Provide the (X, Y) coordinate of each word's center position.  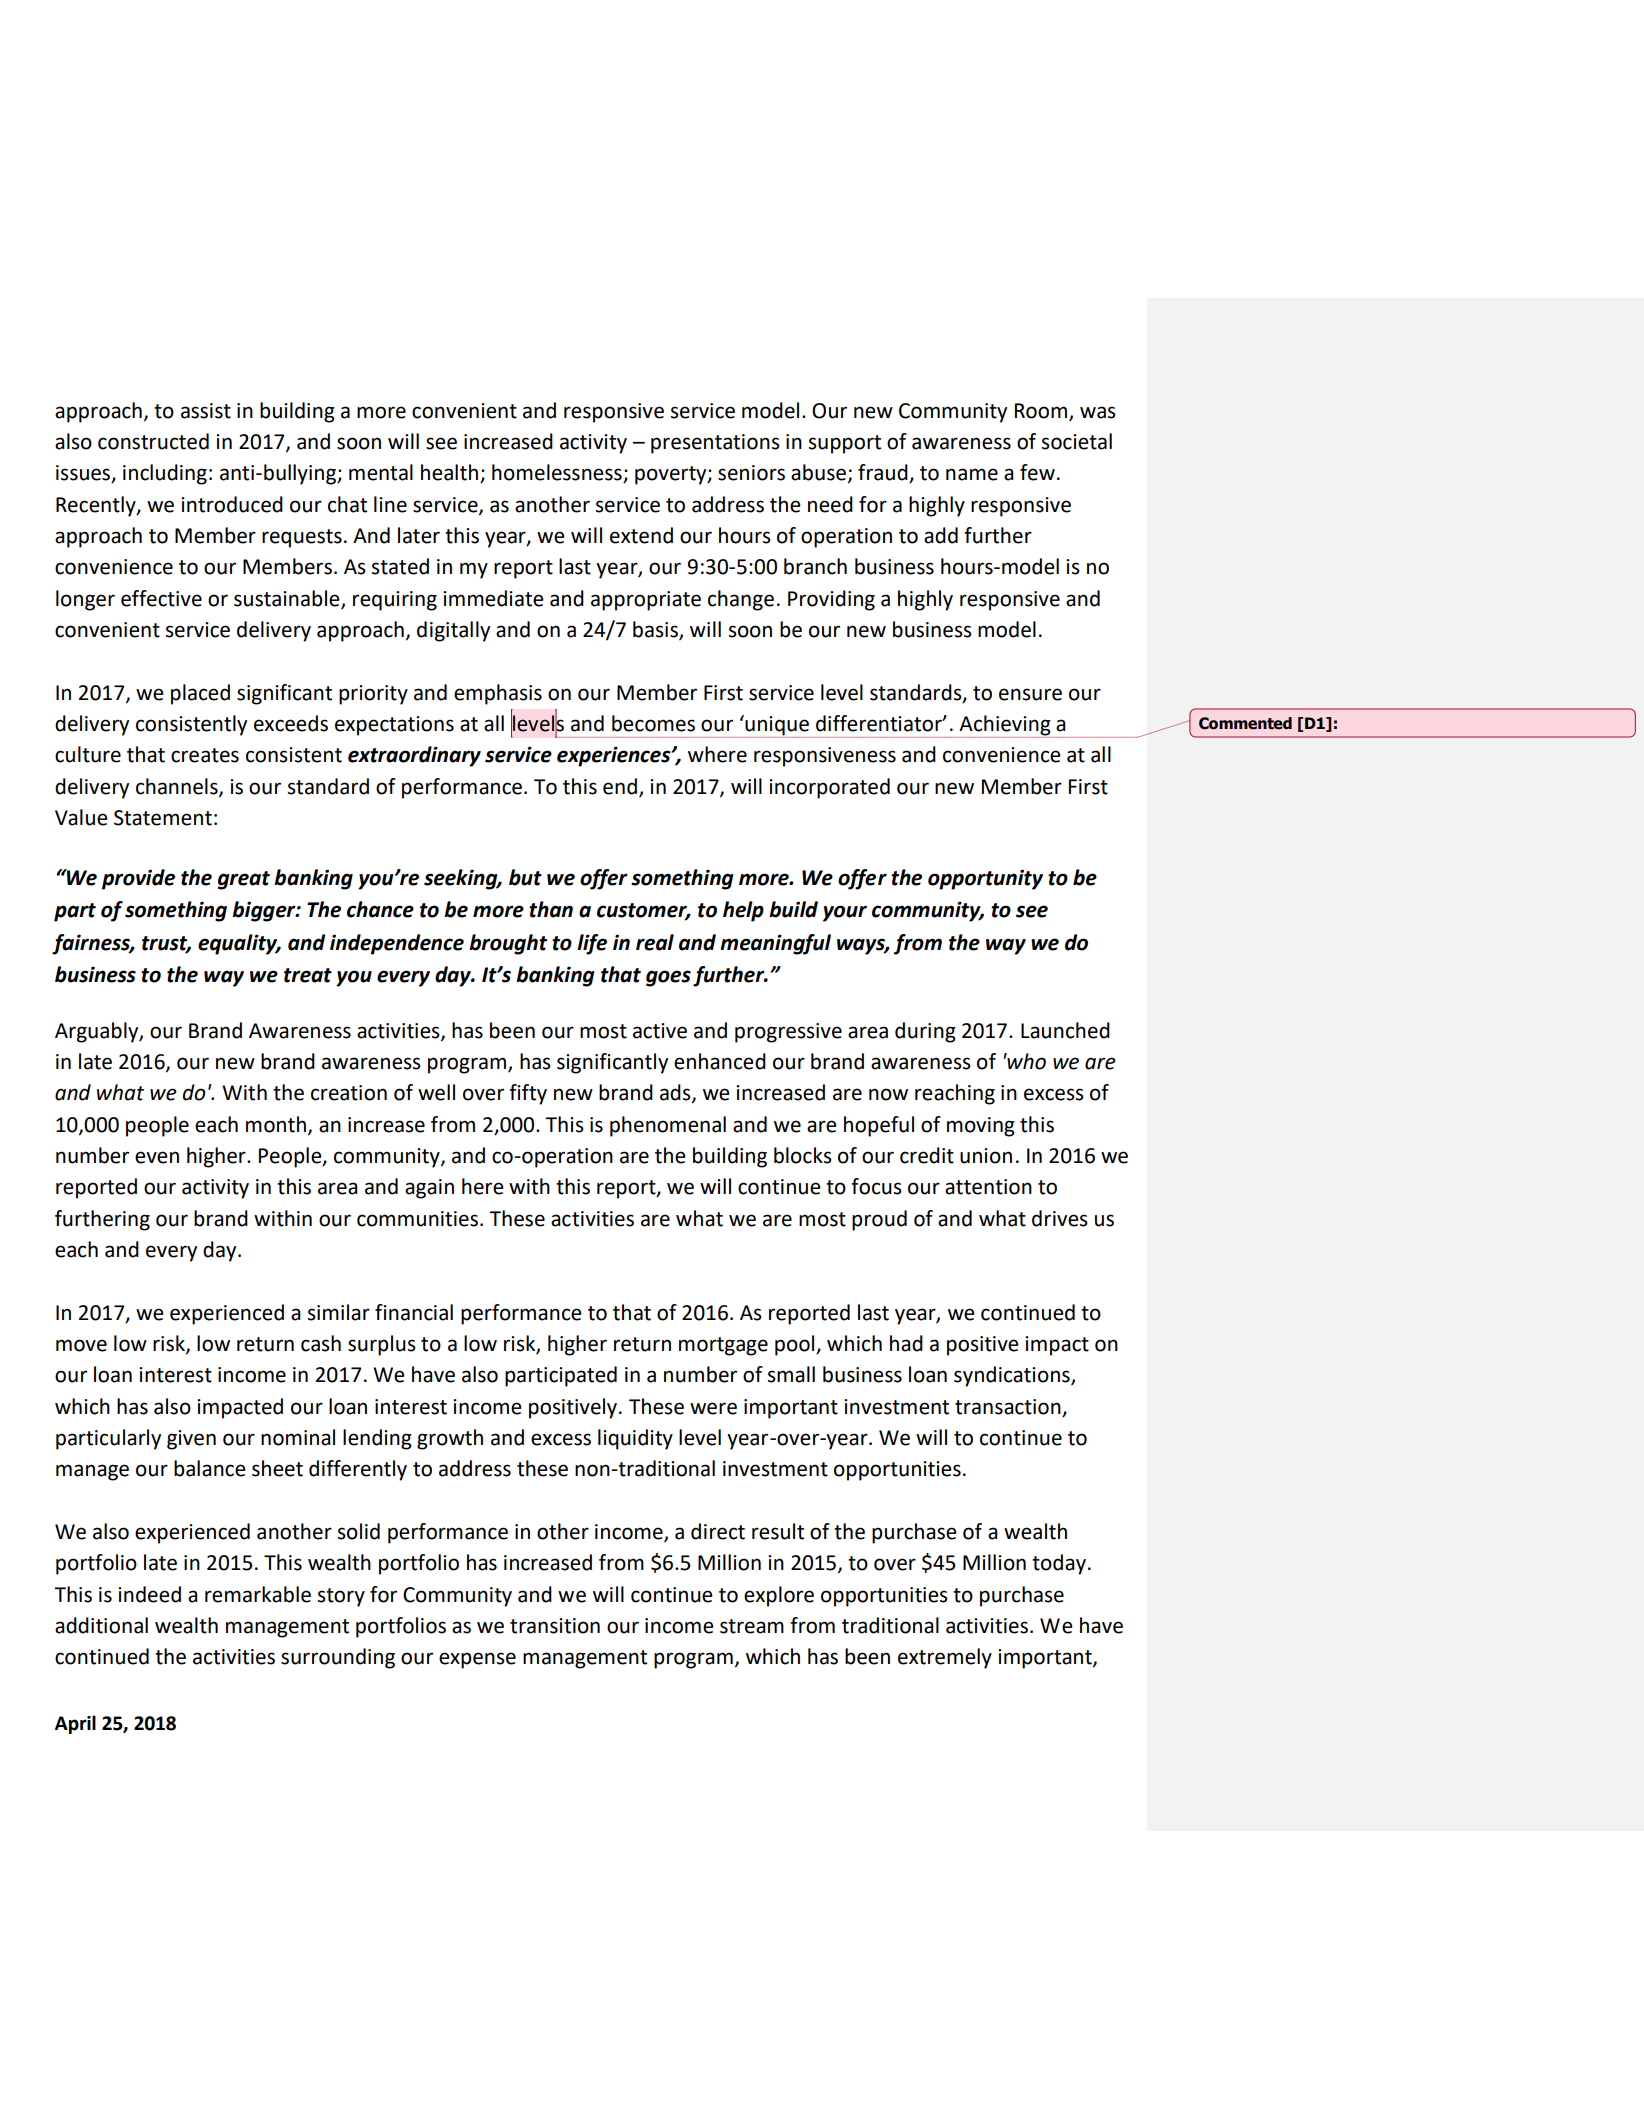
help (743, 911)
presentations (715, 444)
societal (1077, 441)
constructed (153, 441)
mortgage (723, 1346)
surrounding (338, 1658)
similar (339, 1312)
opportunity (985, 879)
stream (752, 1626)
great (244, 880)
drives (1060, 1218)
